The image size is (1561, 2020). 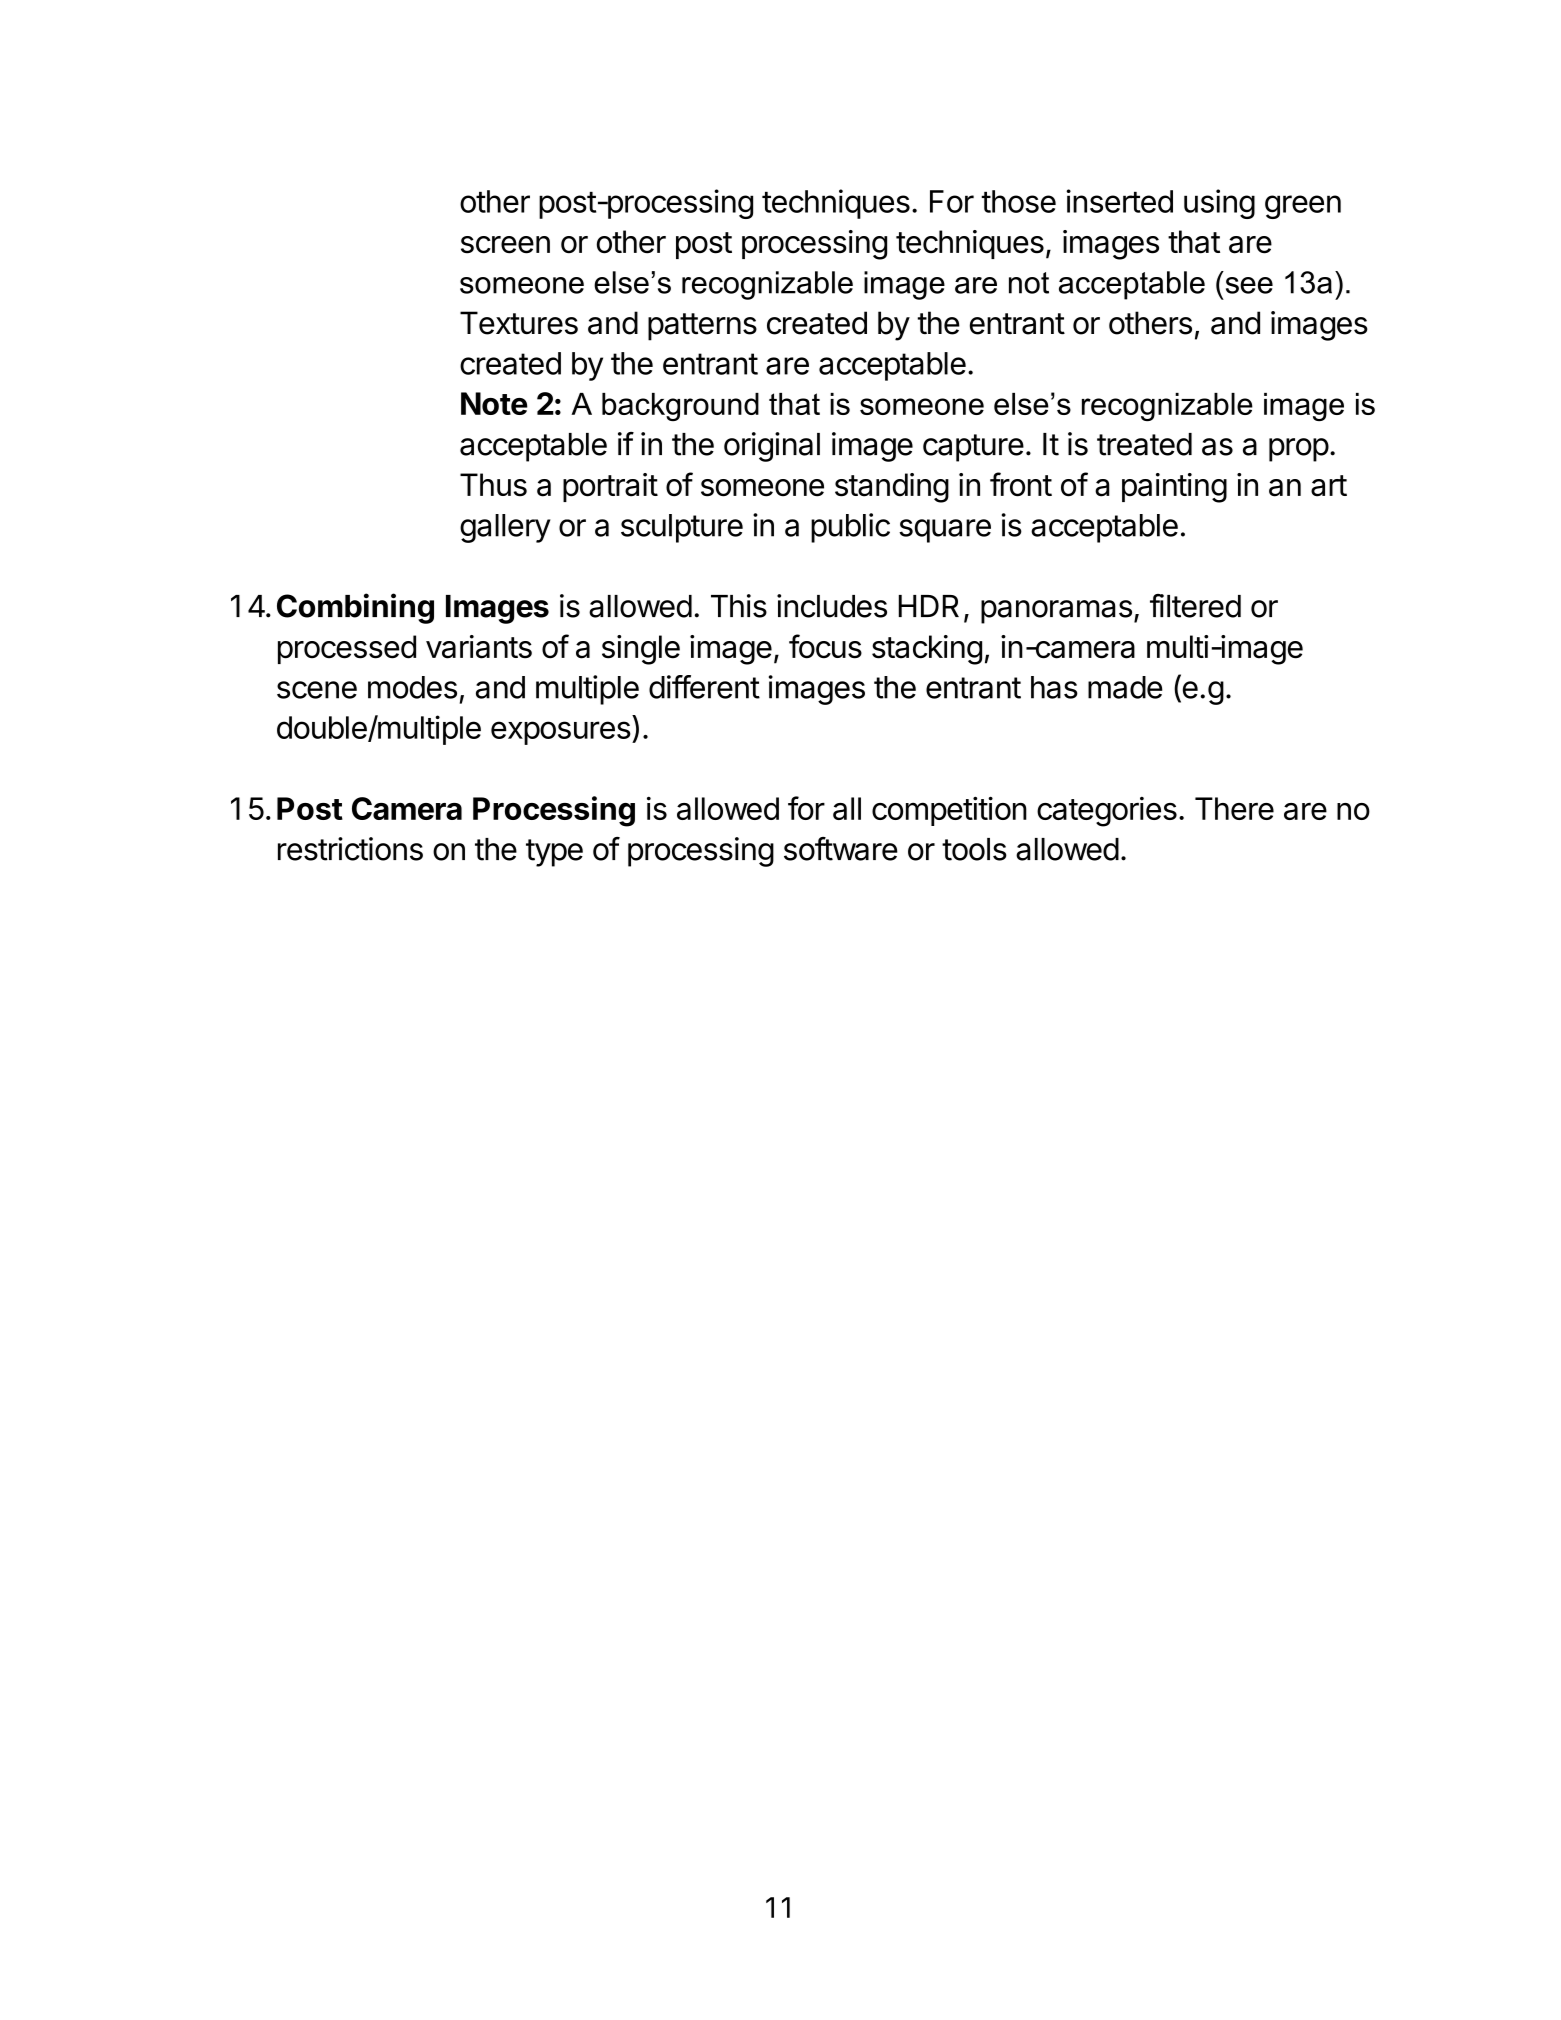 I want to click on focus, so click(x=825, y=646).
